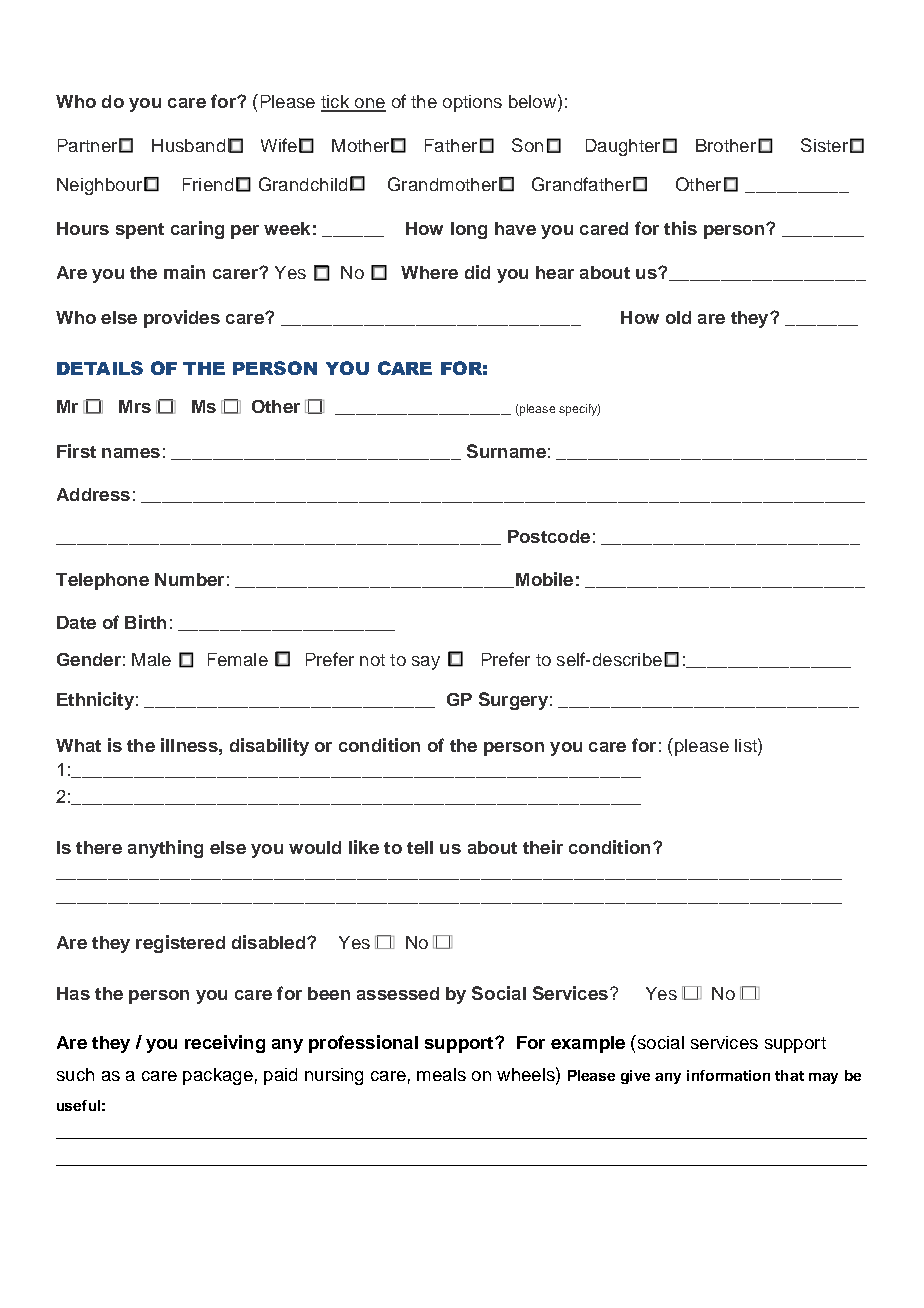 This screenshot has height=1308, width=924. Describe the element at coordinates (472, 103) in the screenshot. I see `options` at that location.
